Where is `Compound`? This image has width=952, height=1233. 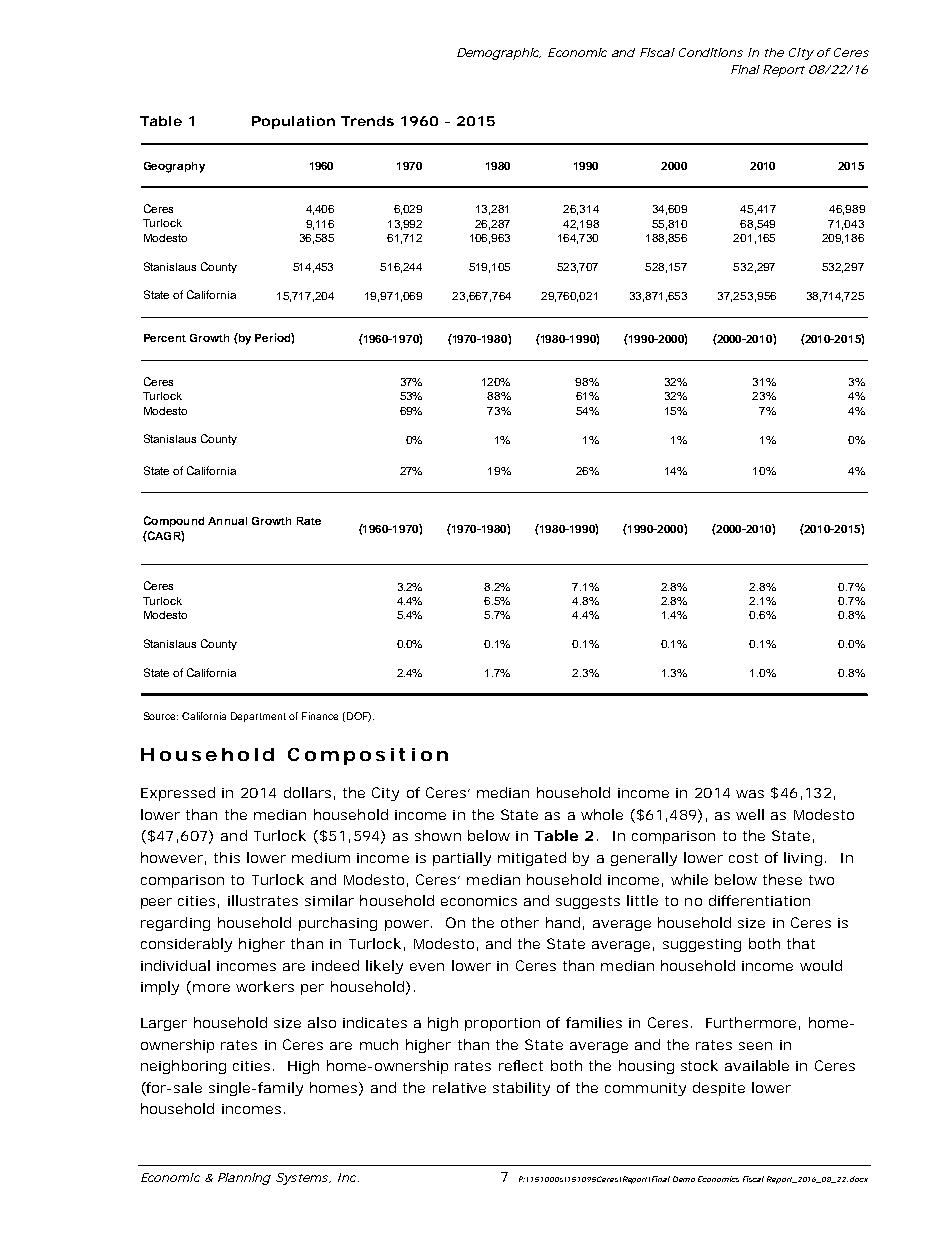
Compound is located at coordinates (174, 521).
